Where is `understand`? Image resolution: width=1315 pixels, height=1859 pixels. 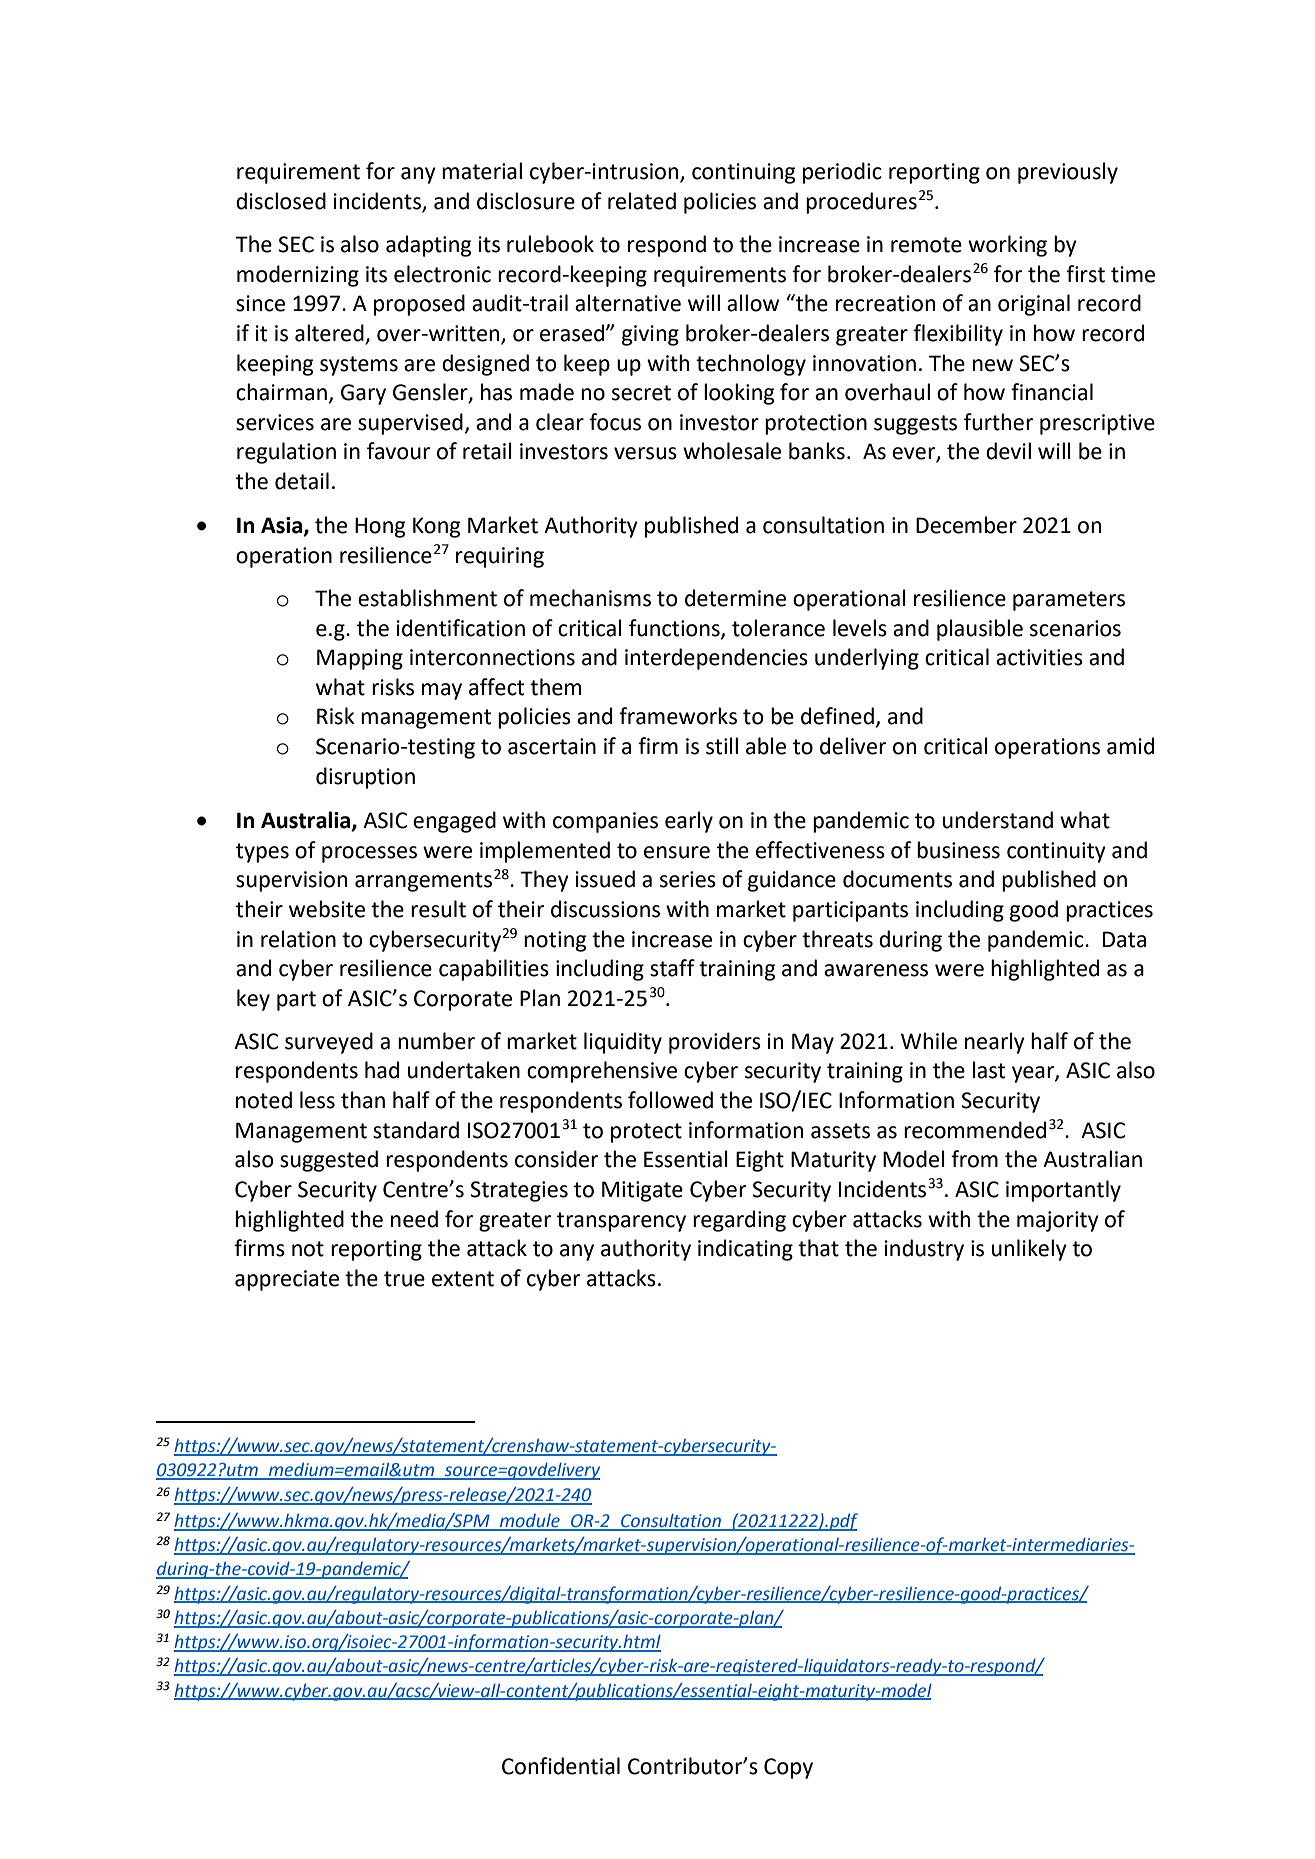 understand is located at coordinates (998, 820).
